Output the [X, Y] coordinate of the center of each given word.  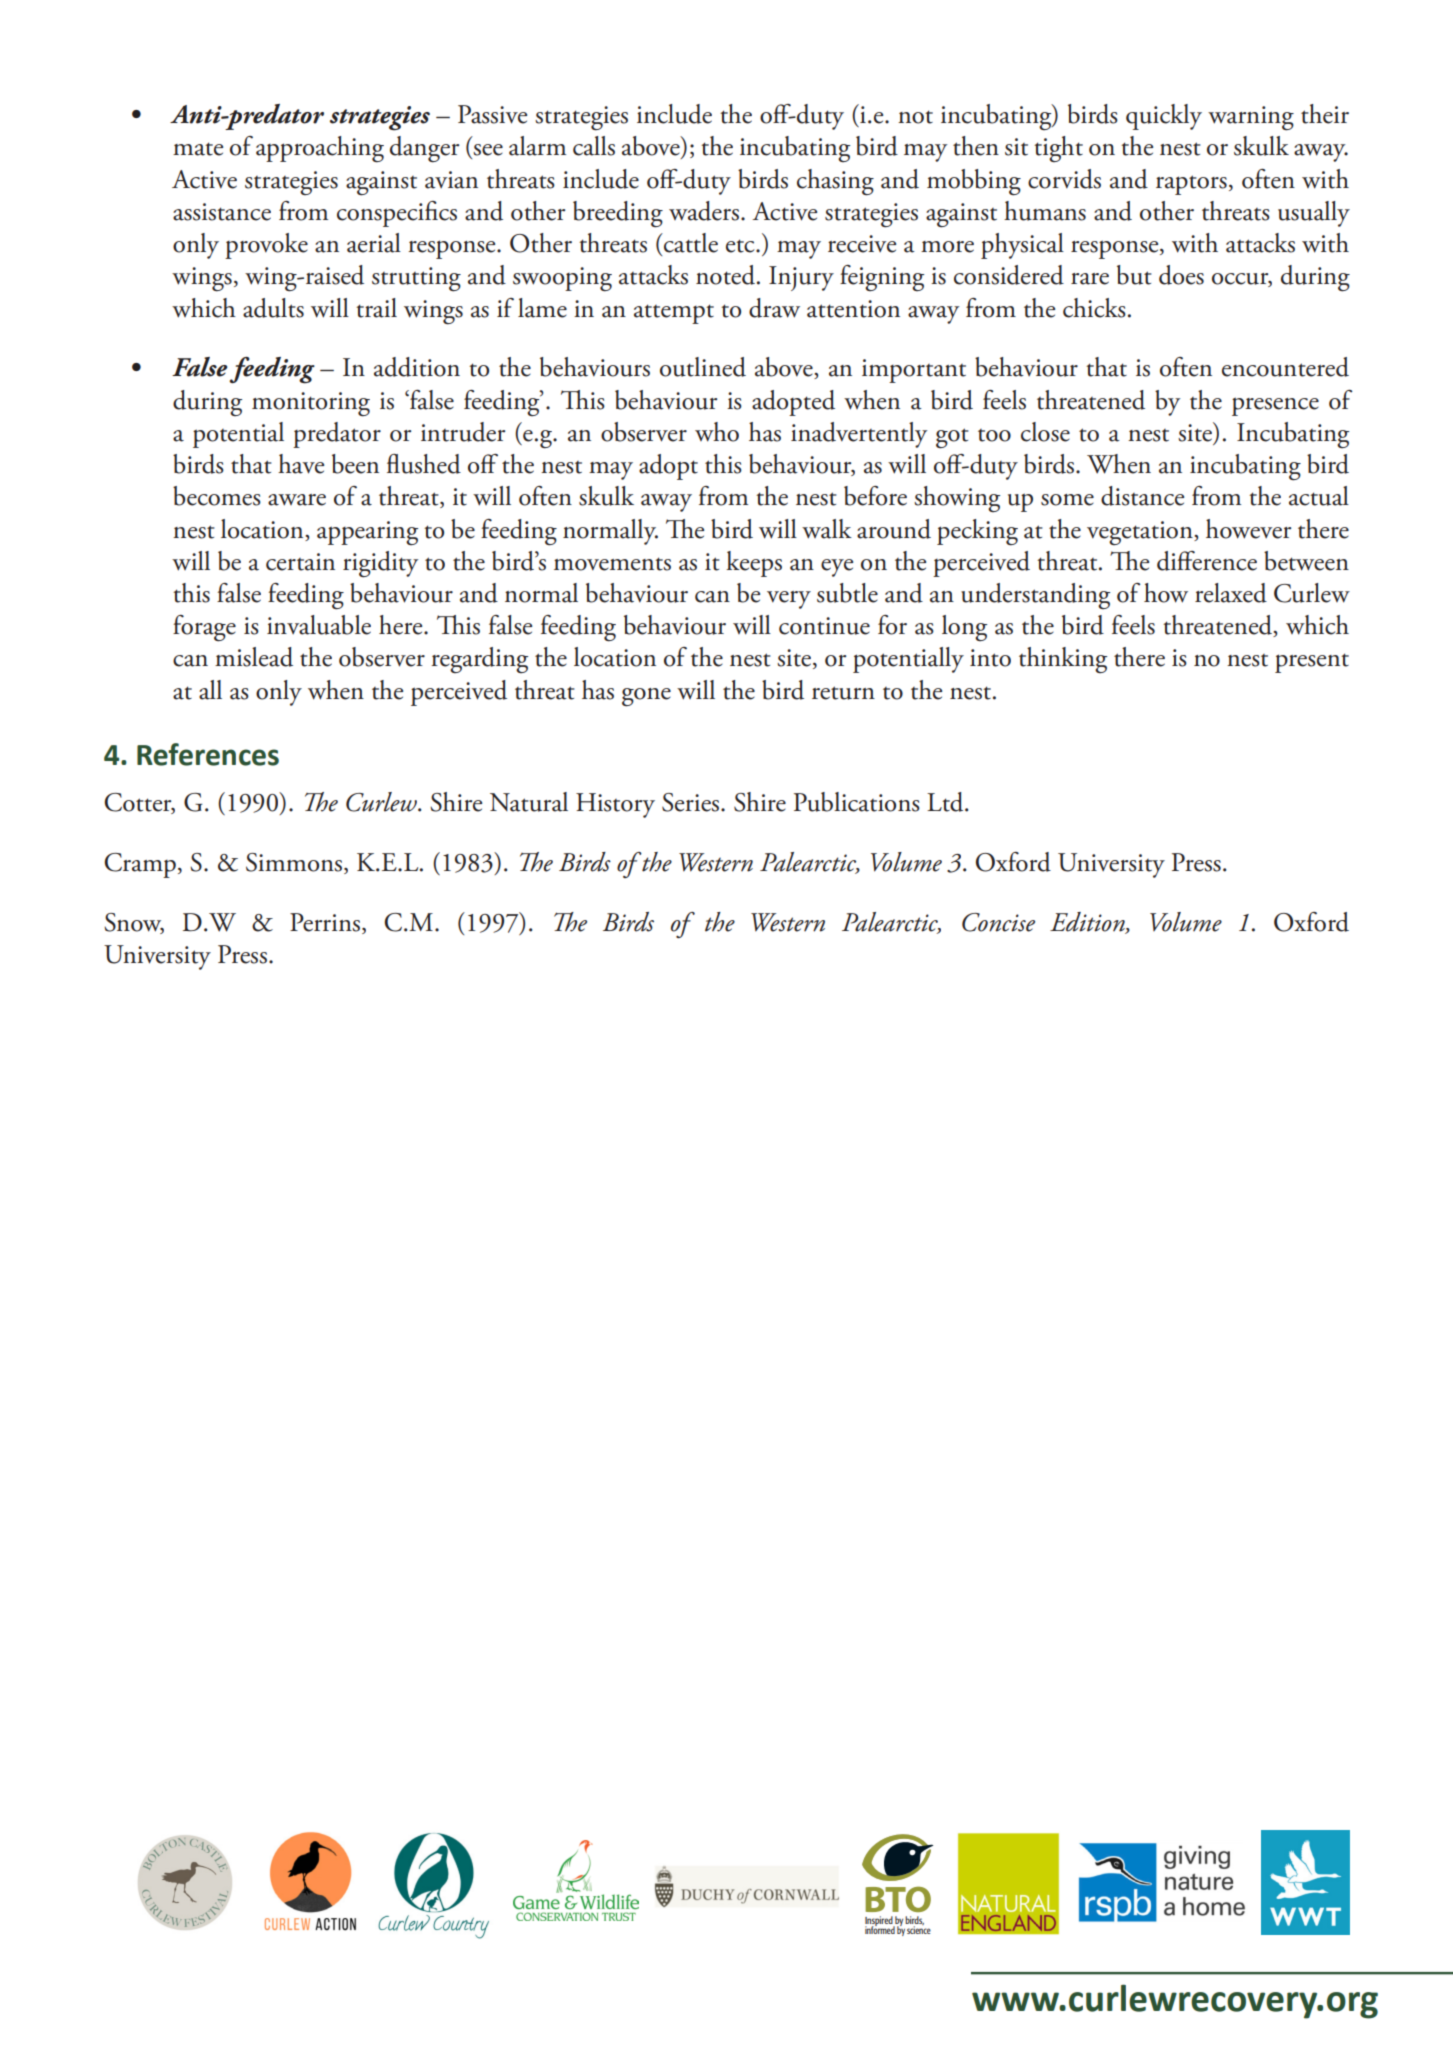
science [918, 1928]
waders [704, 211]
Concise [998, 922]
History [615, 805]
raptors [1191, 185]
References [208, 754]
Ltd [946, 802]
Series [692, 802]
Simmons [294, 862]
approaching [320, 149]
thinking [1063, 660]
